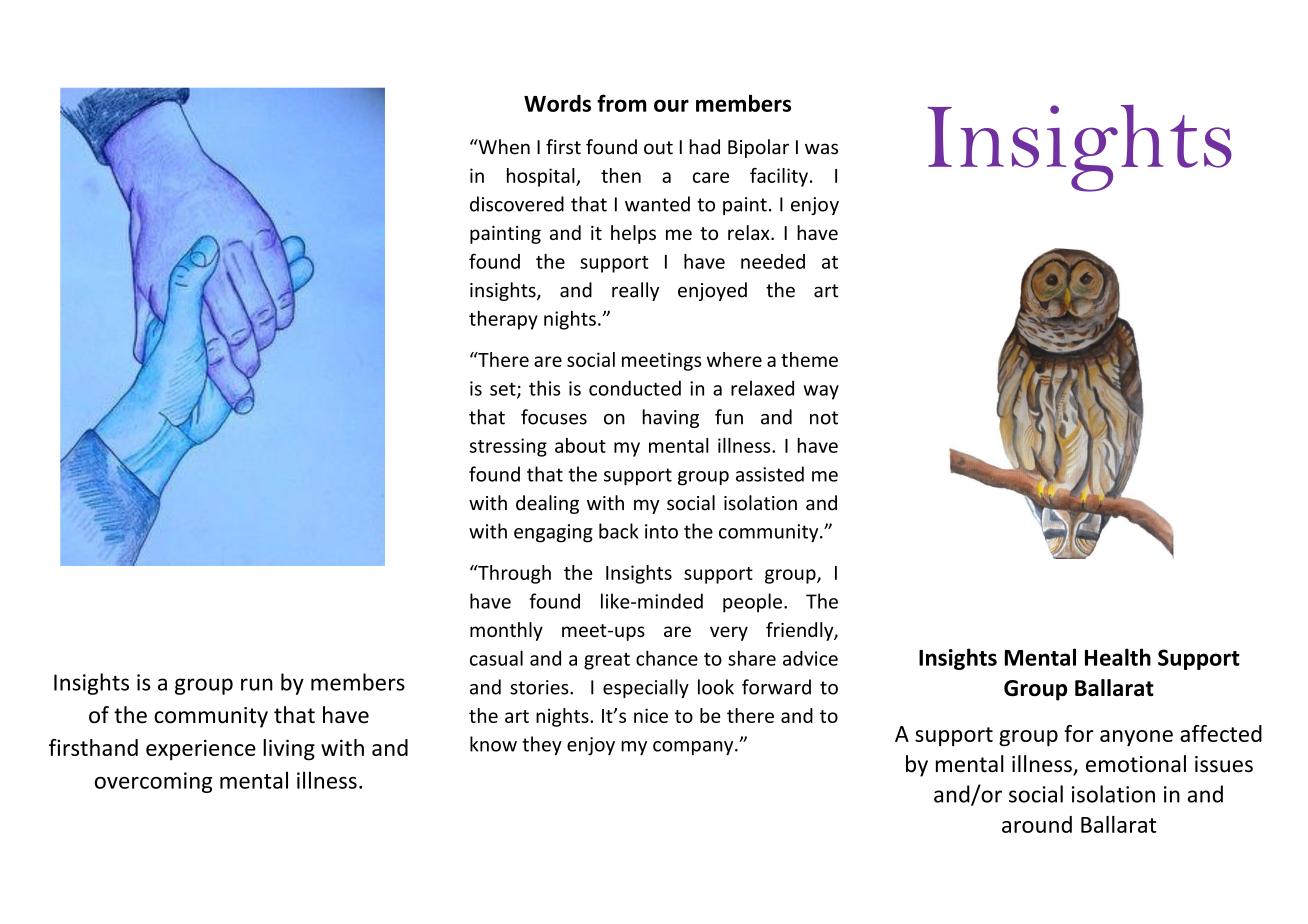 Image resolution: width=1308 pixels, height=924 pixels. I want to click on our, so click(671, 105).
